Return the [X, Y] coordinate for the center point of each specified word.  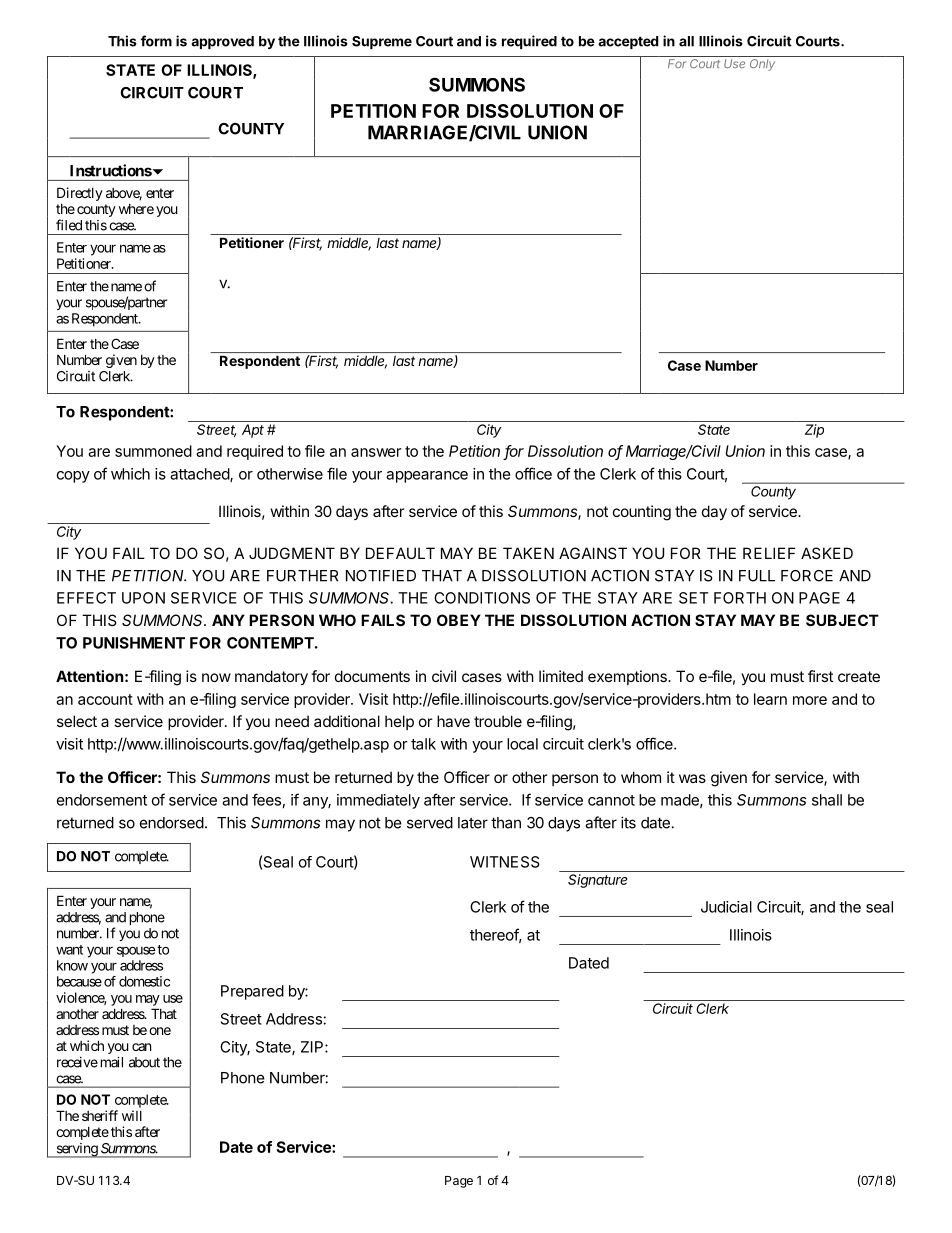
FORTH [740, 598]
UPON [143, 598]
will [132, 1115]
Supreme [382, 42]
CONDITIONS [482, 598]
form [156, 41]
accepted [628, 42]
